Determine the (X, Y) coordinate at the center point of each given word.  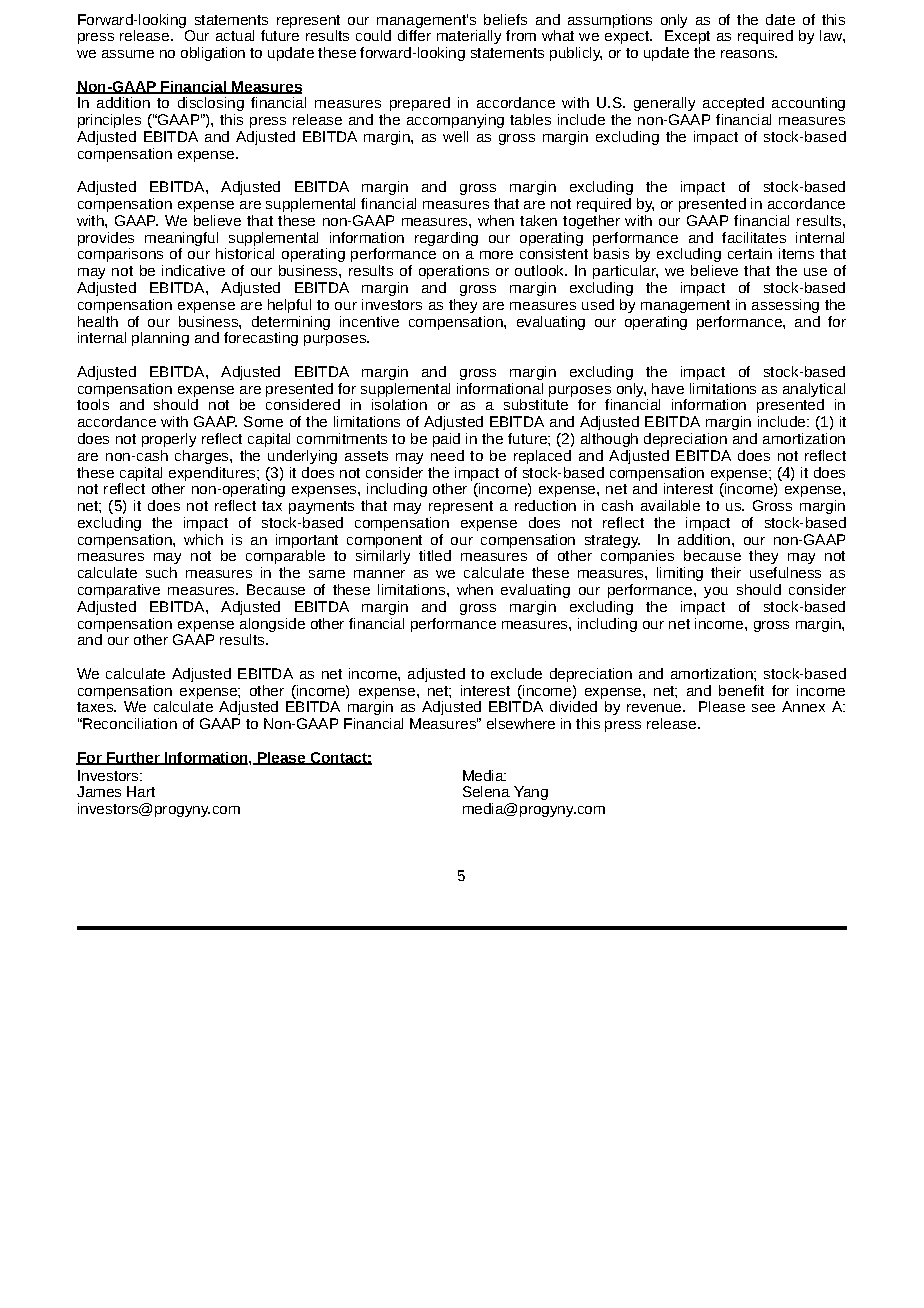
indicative (193, 270)
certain (750, 253)
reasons (748, 54)
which (203, 539)
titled (435, 555)
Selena (486, 791)
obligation (213, 54)
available (670, 505)
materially (469, 37)
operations (454, 272)
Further (133, 758)
